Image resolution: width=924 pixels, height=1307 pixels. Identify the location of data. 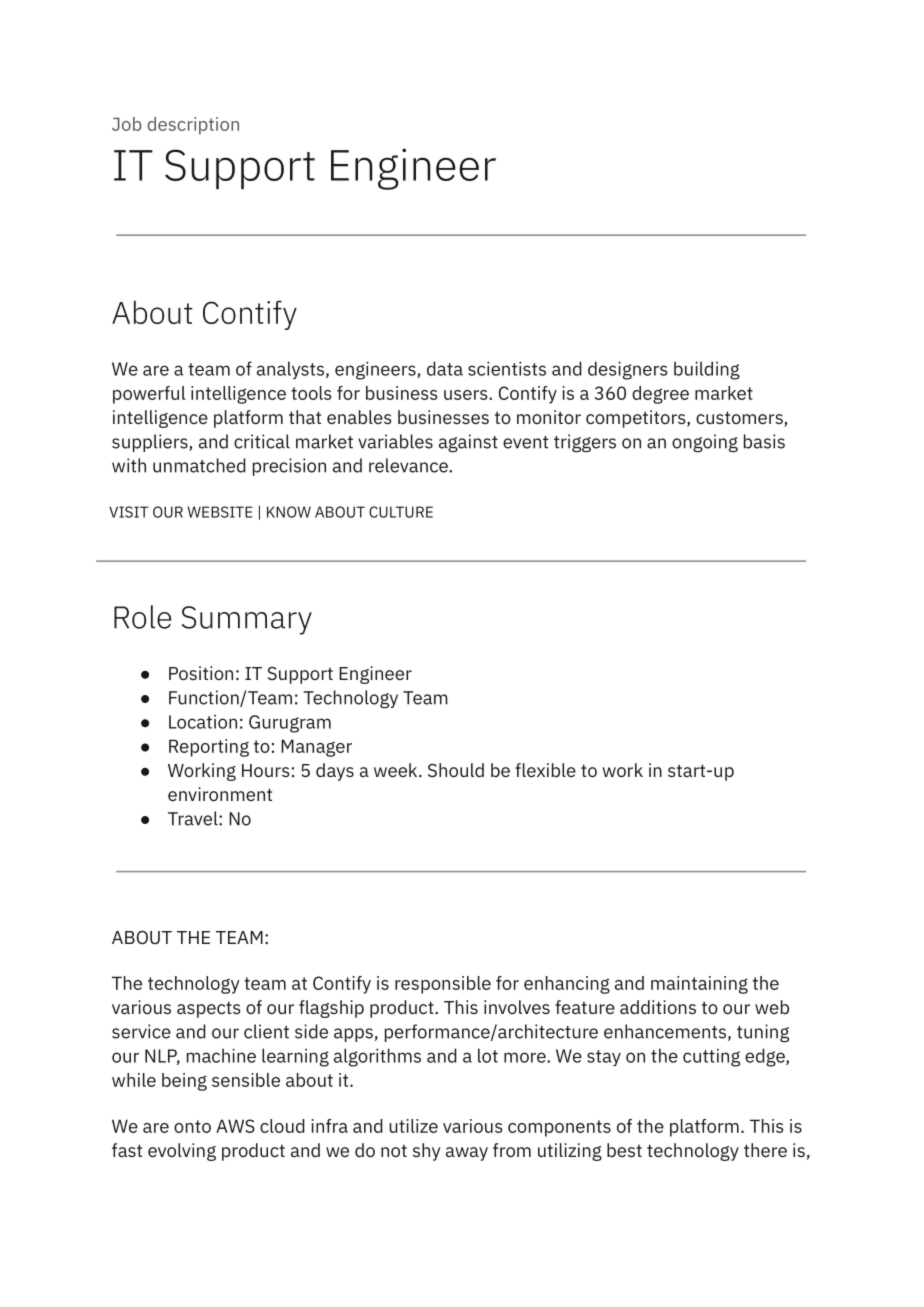
(445, 368).
